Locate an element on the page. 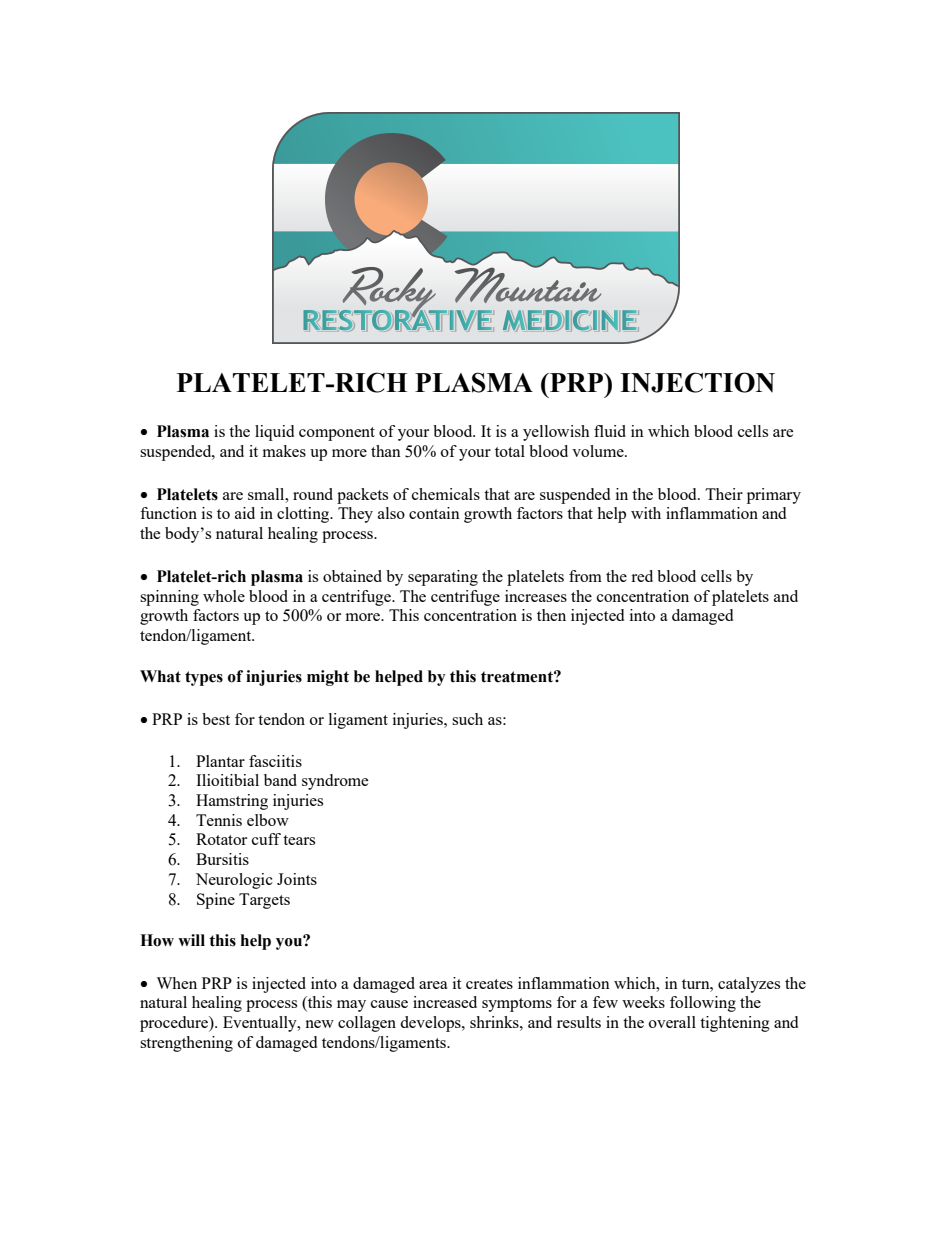 The height and width of the document is (1233, 952). total is located at coordinates (510, 451).
